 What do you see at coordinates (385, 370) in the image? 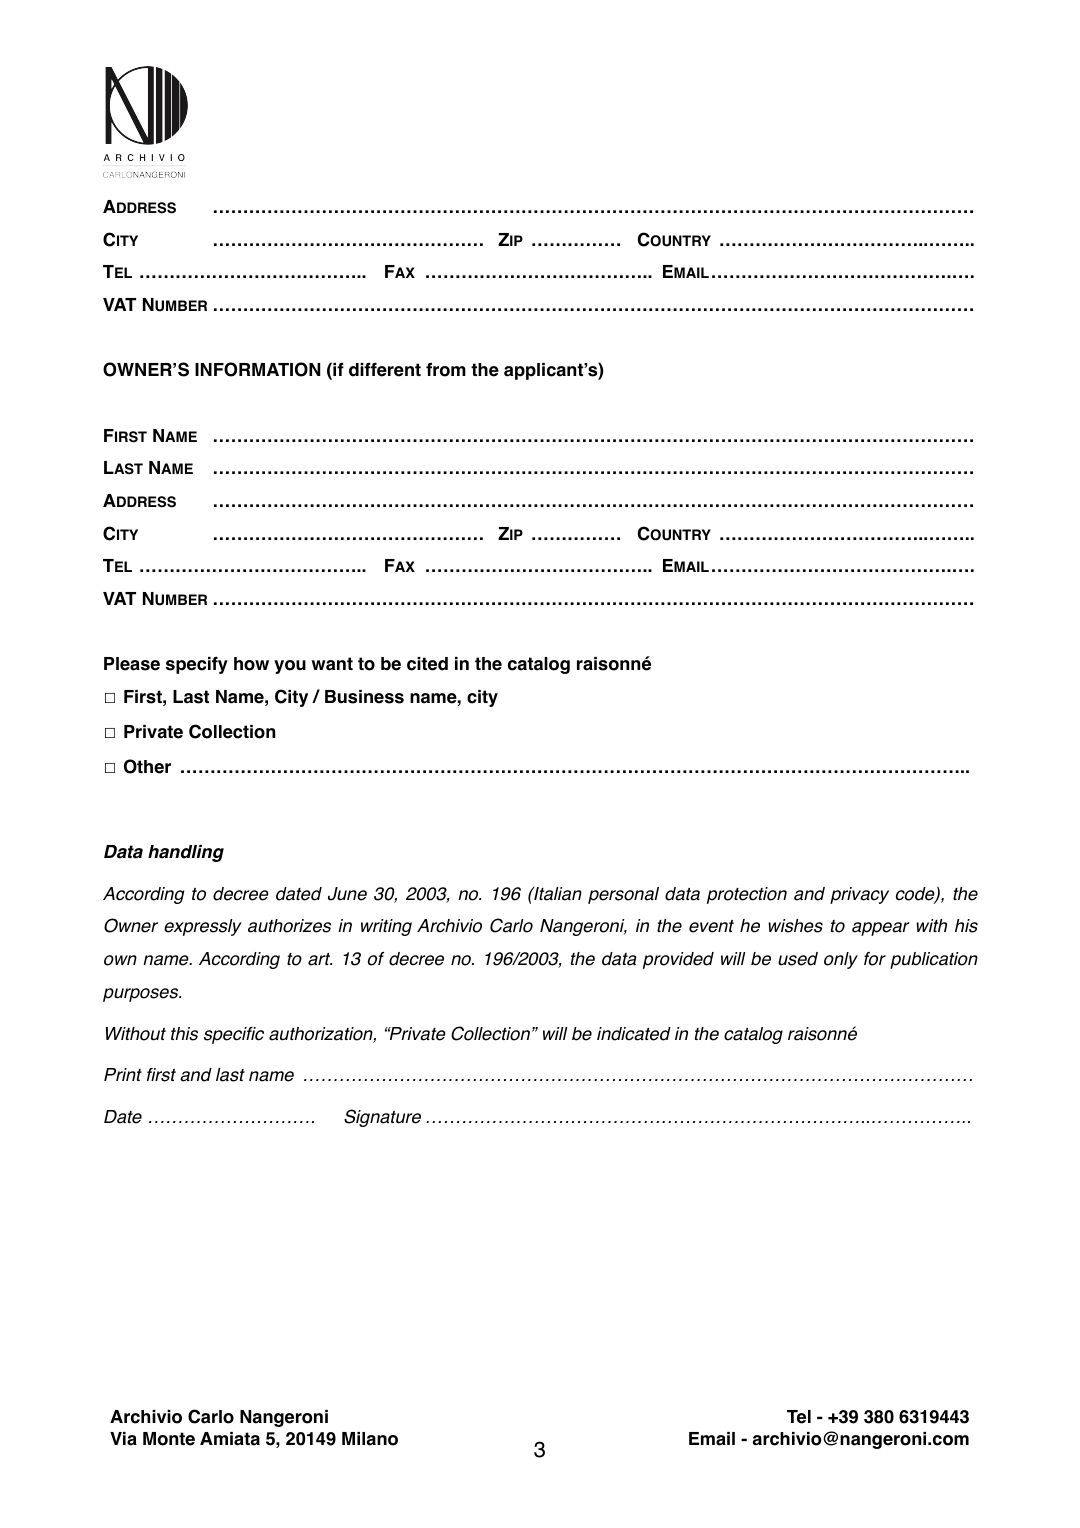
I see `different` at bounding box center [385, 370].
